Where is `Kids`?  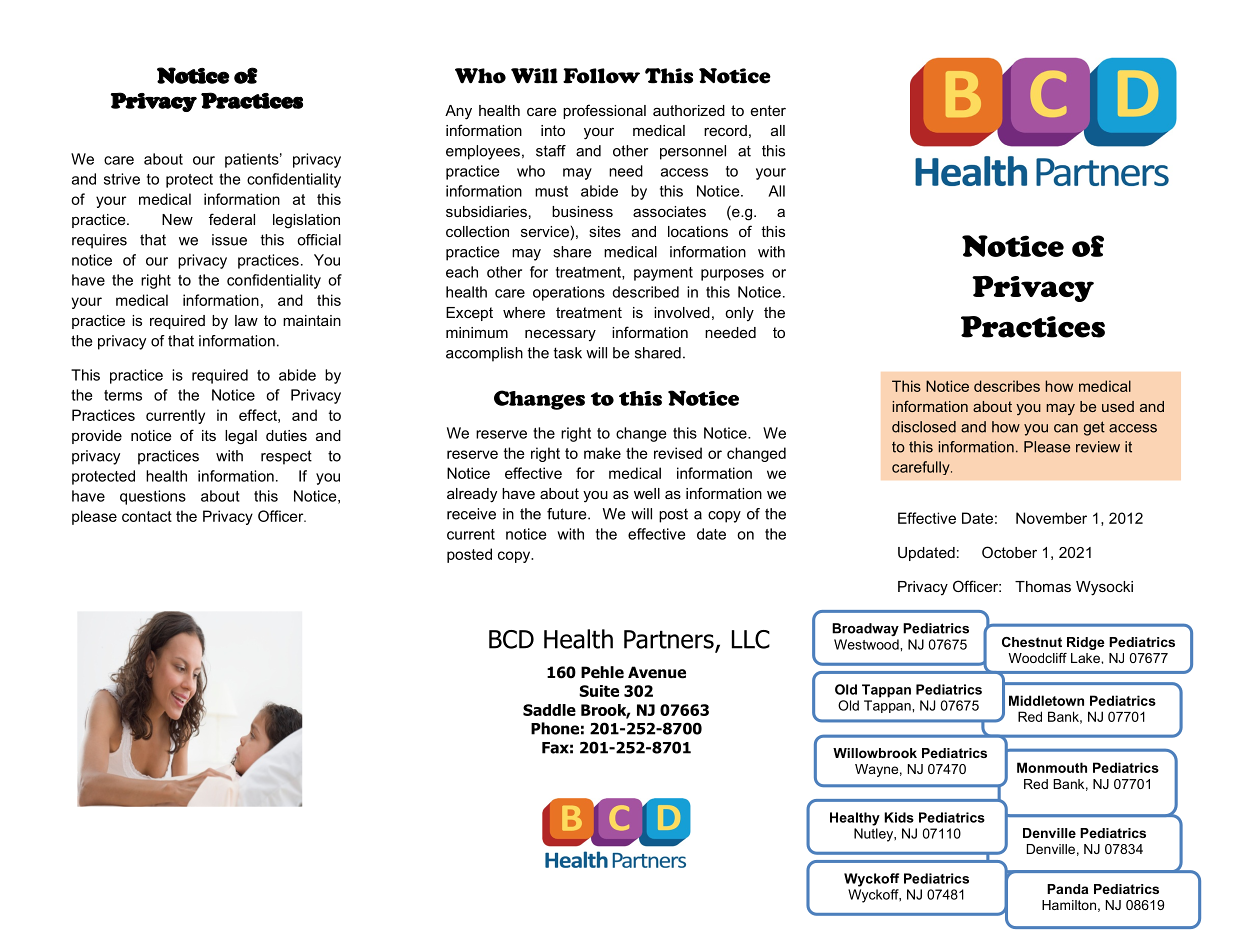 Kids is located at coordinates (899, 817).
